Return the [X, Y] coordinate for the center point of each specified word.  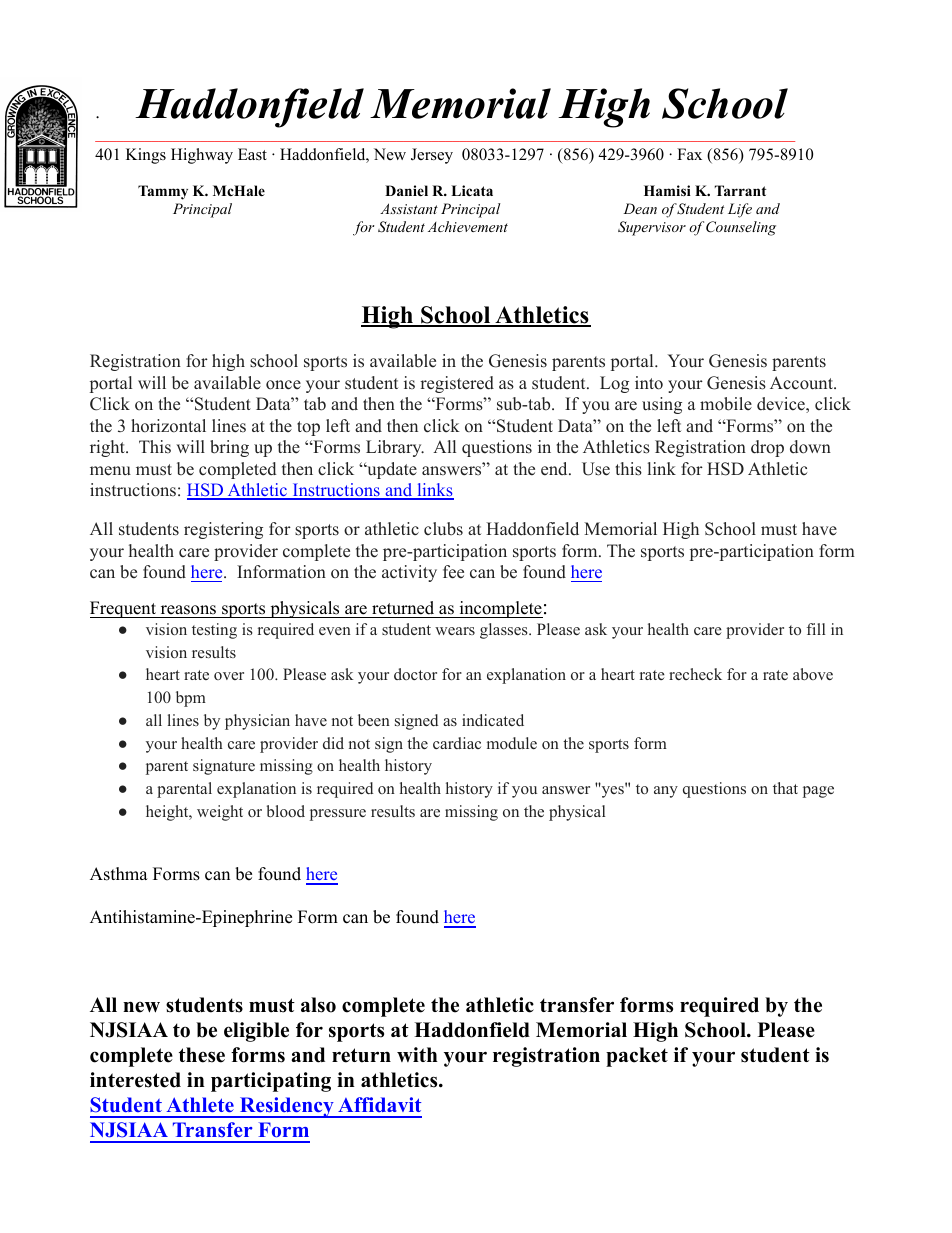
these [202, 1055]
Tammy [163, 192]
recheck [695, 674]
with [417, 1054]
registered [457, 384]
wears [455, 631]
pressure [338, 815]
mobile [726, 404]
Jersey [432, 156]
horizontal [168, 426]
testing [214, 631]
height [168, 813]
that [785, 788]
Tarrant [740, 190]
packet [637, 1057]
